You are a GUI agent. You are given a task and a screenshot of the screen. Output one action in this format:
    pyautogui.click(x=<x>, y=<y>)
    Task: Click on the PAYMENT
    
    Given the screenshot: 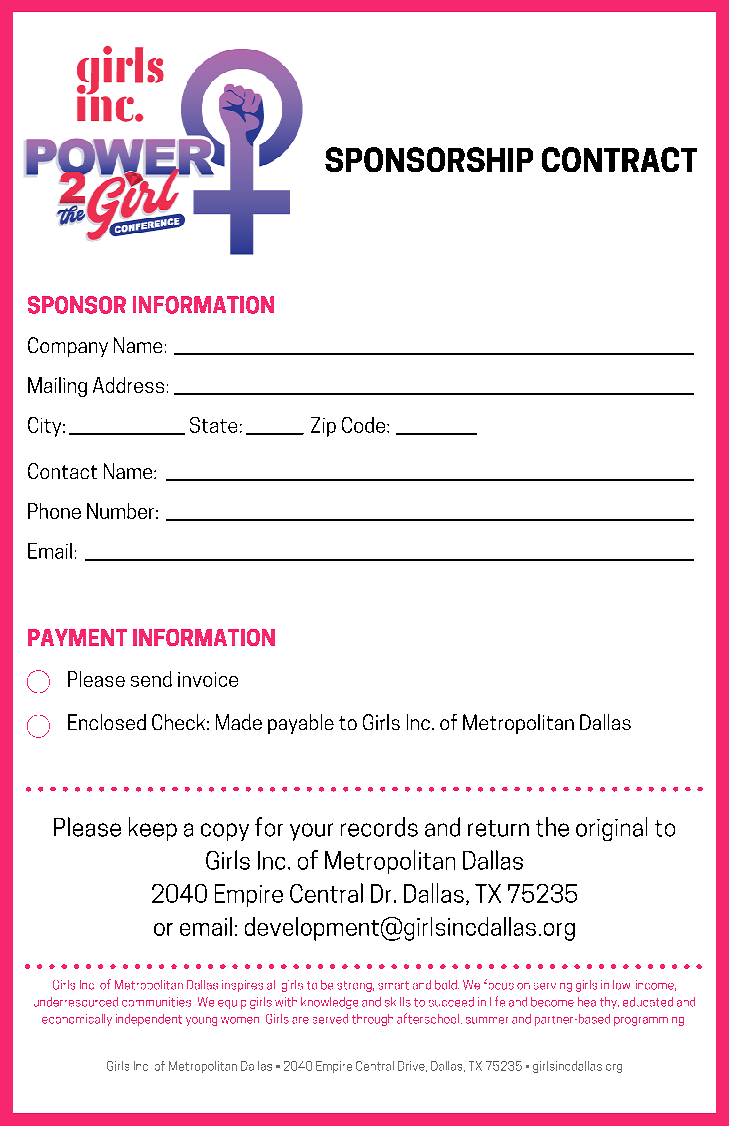 What is the action you would take?
    pyautogui.click(x=77, y=637)
